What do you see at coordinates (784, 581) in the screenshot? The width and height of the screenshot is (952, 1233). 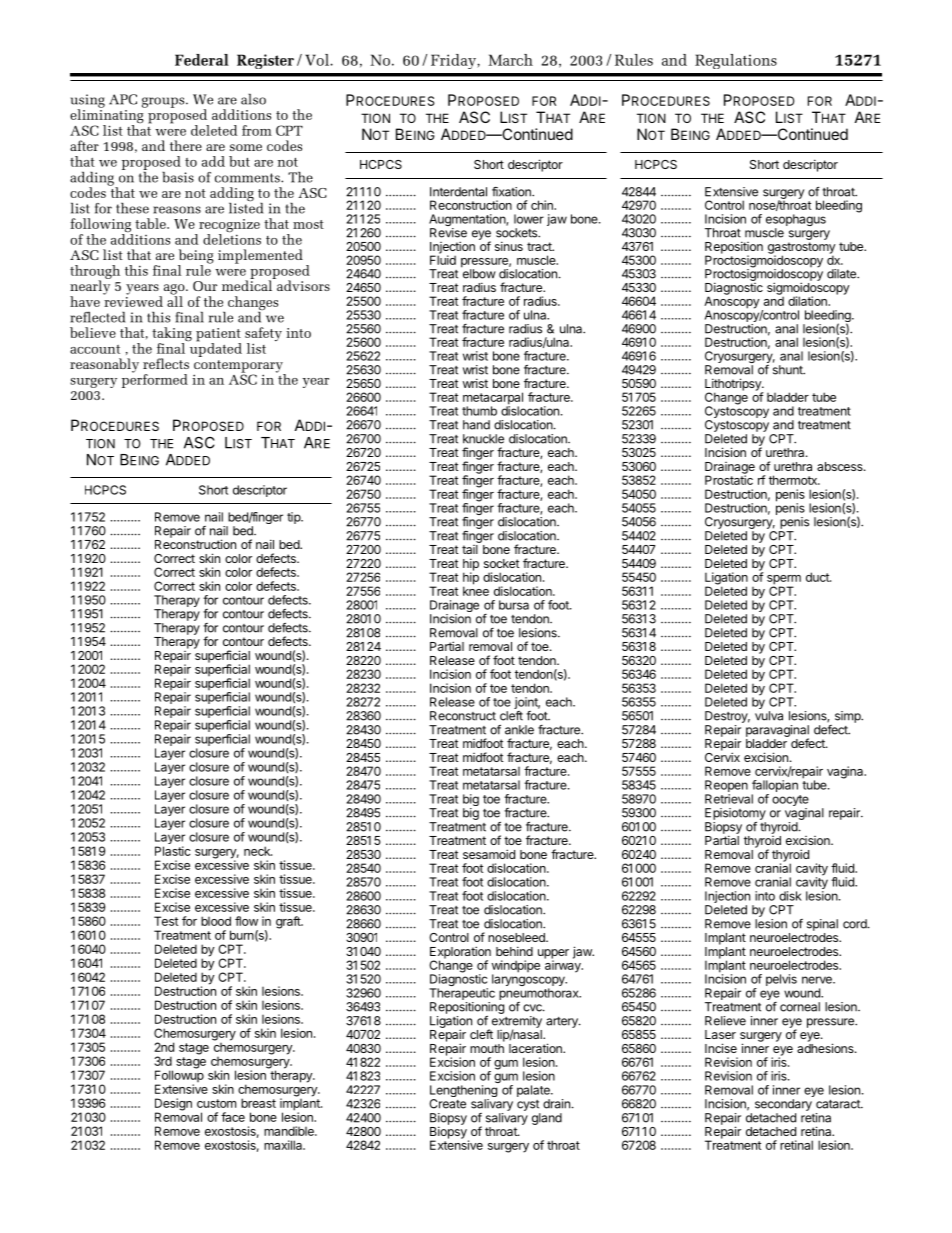 I see `sperm` at bounding box center [784, 581].
